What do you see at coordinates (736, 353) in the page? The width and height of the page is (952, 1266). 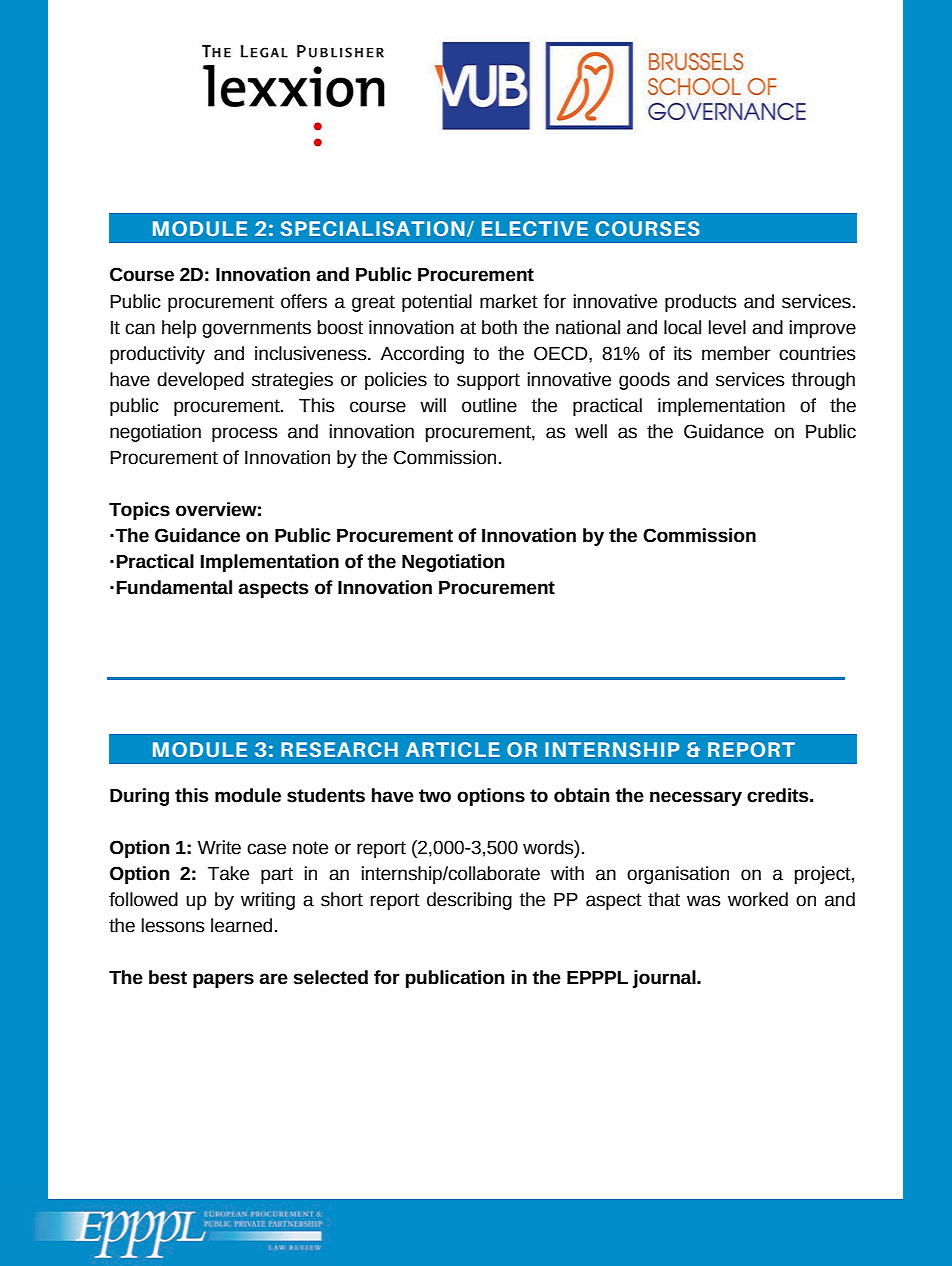 I see `member` at bounding box center [736, 353].
